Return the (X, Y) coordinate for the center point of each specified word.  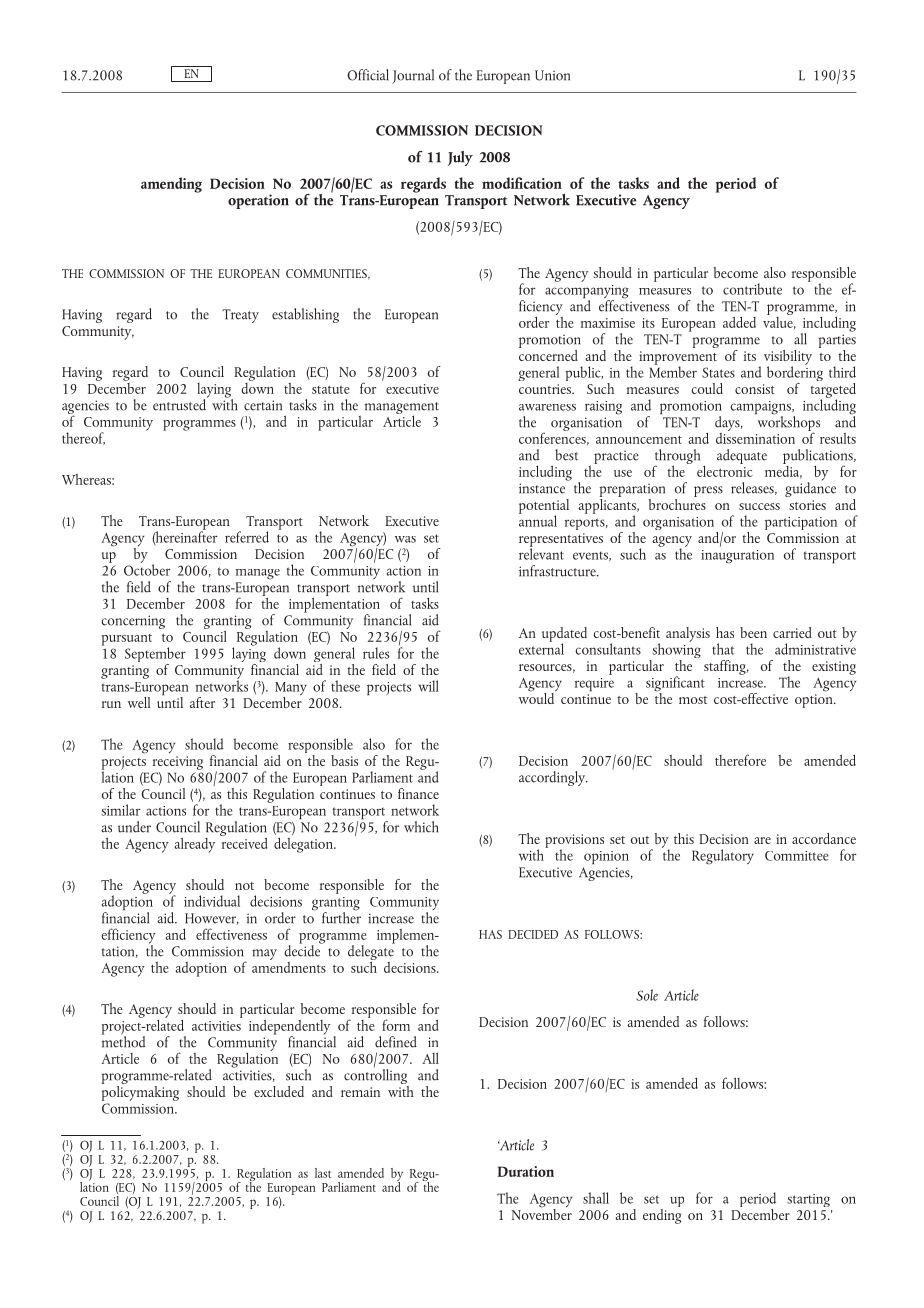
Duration (526, 1171)
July (460, 158)
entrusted (180, 404)
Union (552, 75)
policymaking (140, 1092)
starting (808, 1200)
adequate (742, 456)
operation (258, 201)
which (421, 827)
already (195, 845)
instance (542, 488)
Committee (797, 856)
